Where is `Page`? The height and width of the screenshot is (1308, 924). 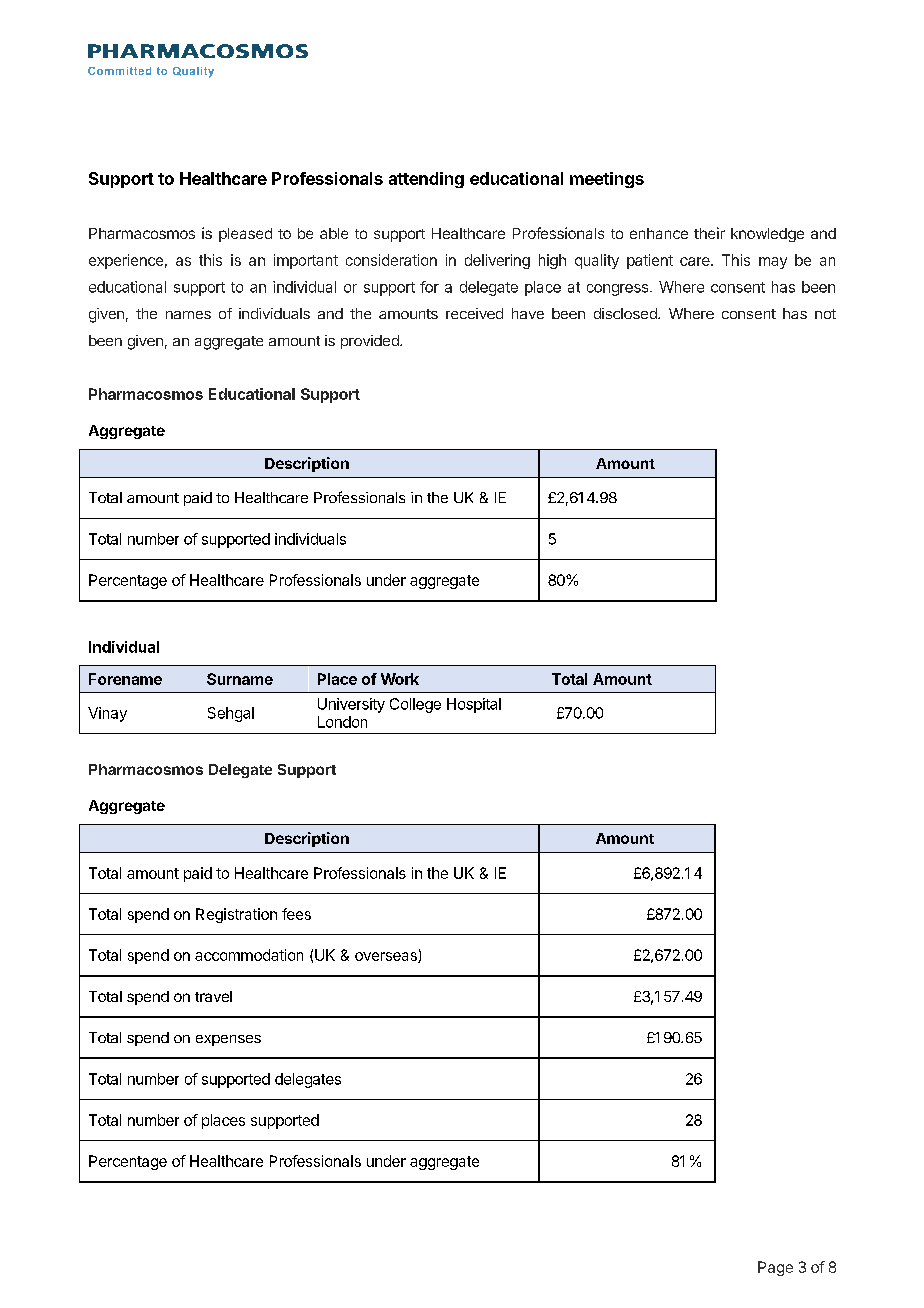 Page is located at coordinates (775, 1268).
